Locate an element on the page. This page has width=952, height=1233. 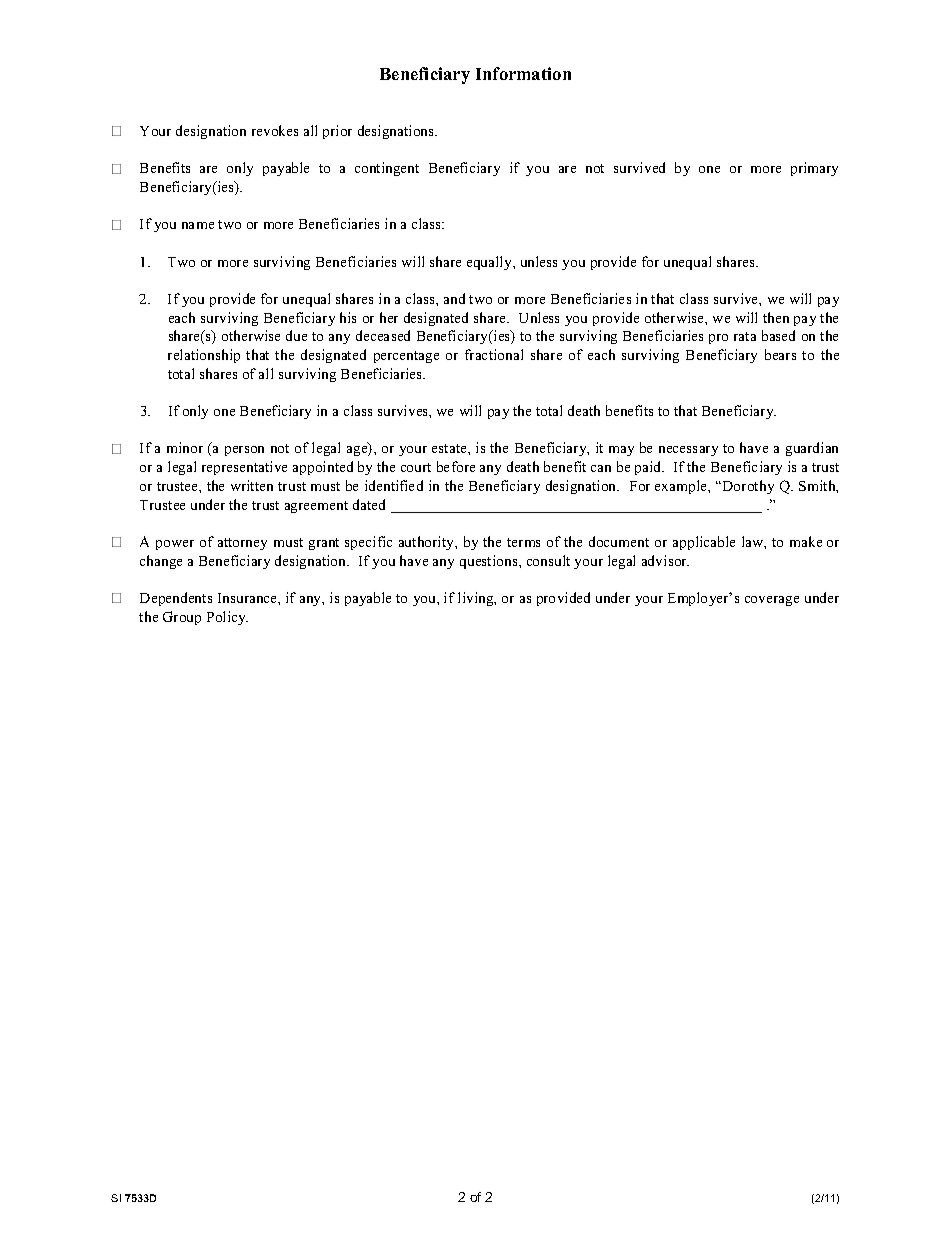
contingent is located at coordinates (387, 169).
